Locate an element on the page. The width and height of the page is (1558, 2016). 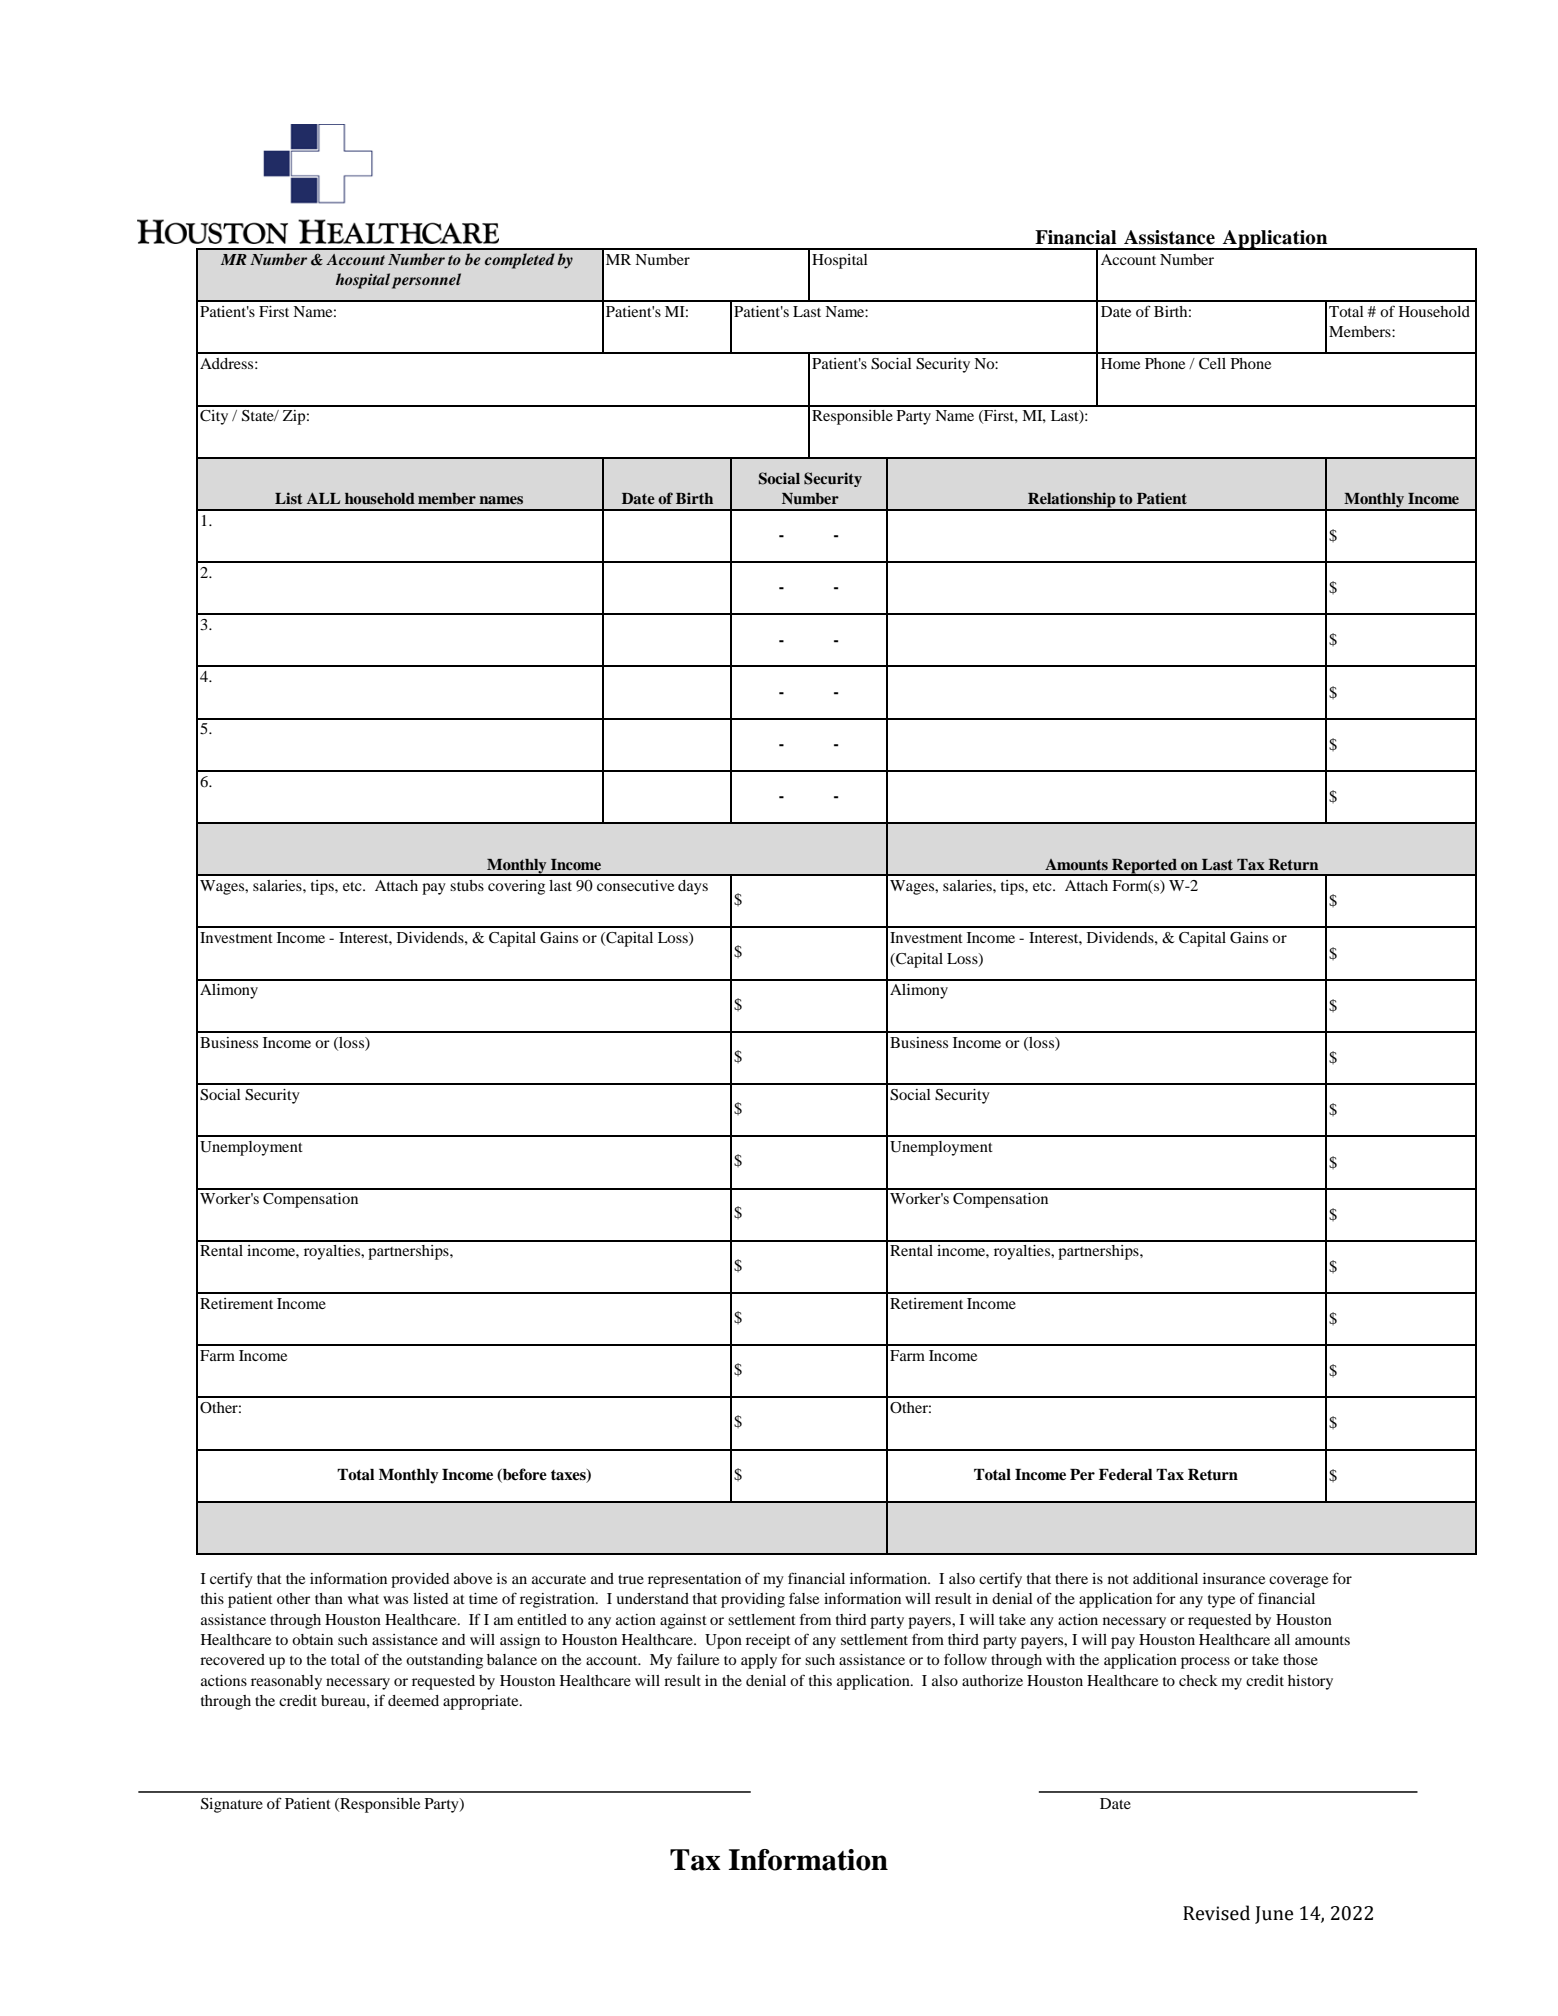
Cell is located at coordinates (1212, 364).
